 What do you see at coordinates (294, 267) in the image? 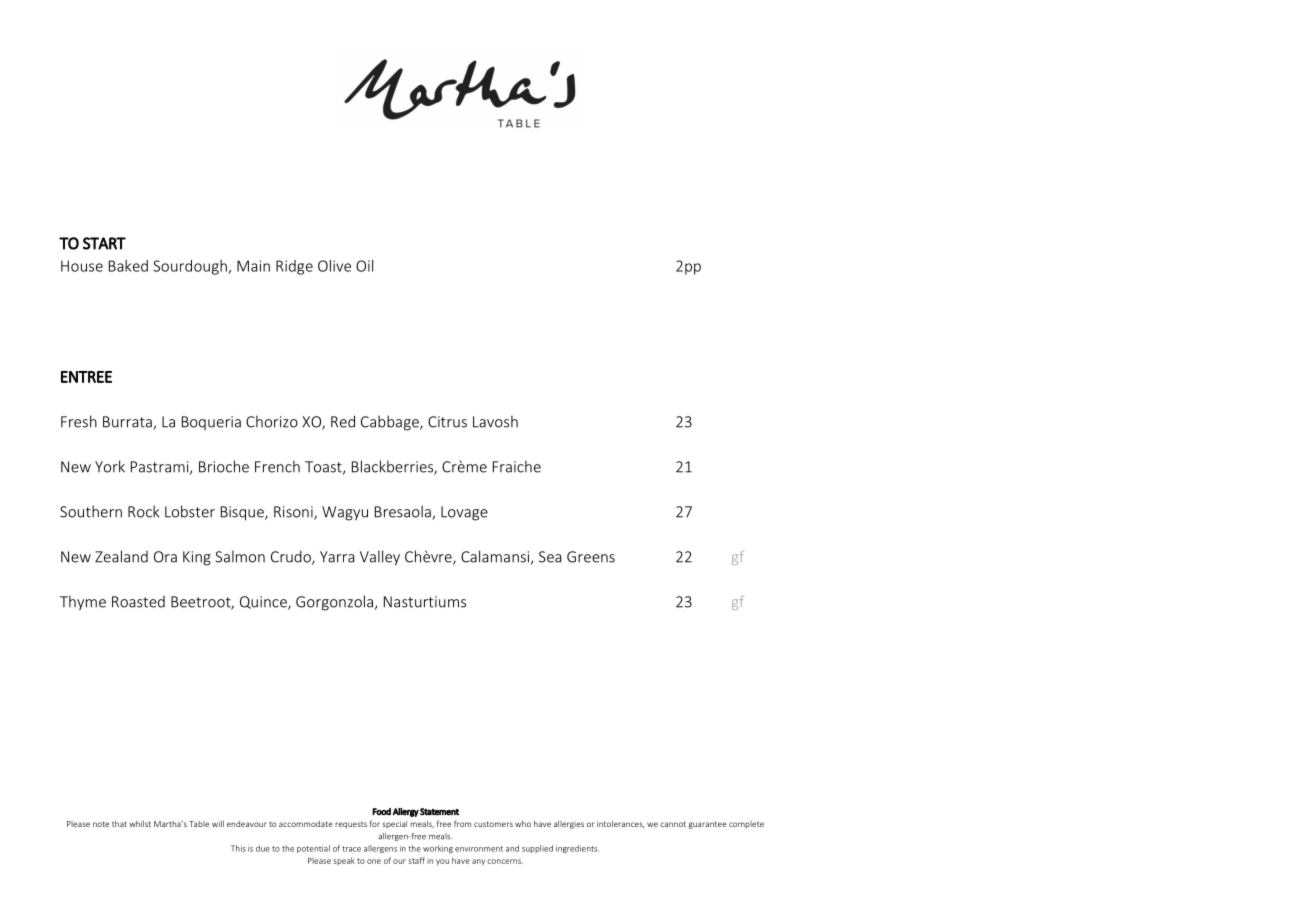
I see `Ridge` at bounding box center [294, 267].
